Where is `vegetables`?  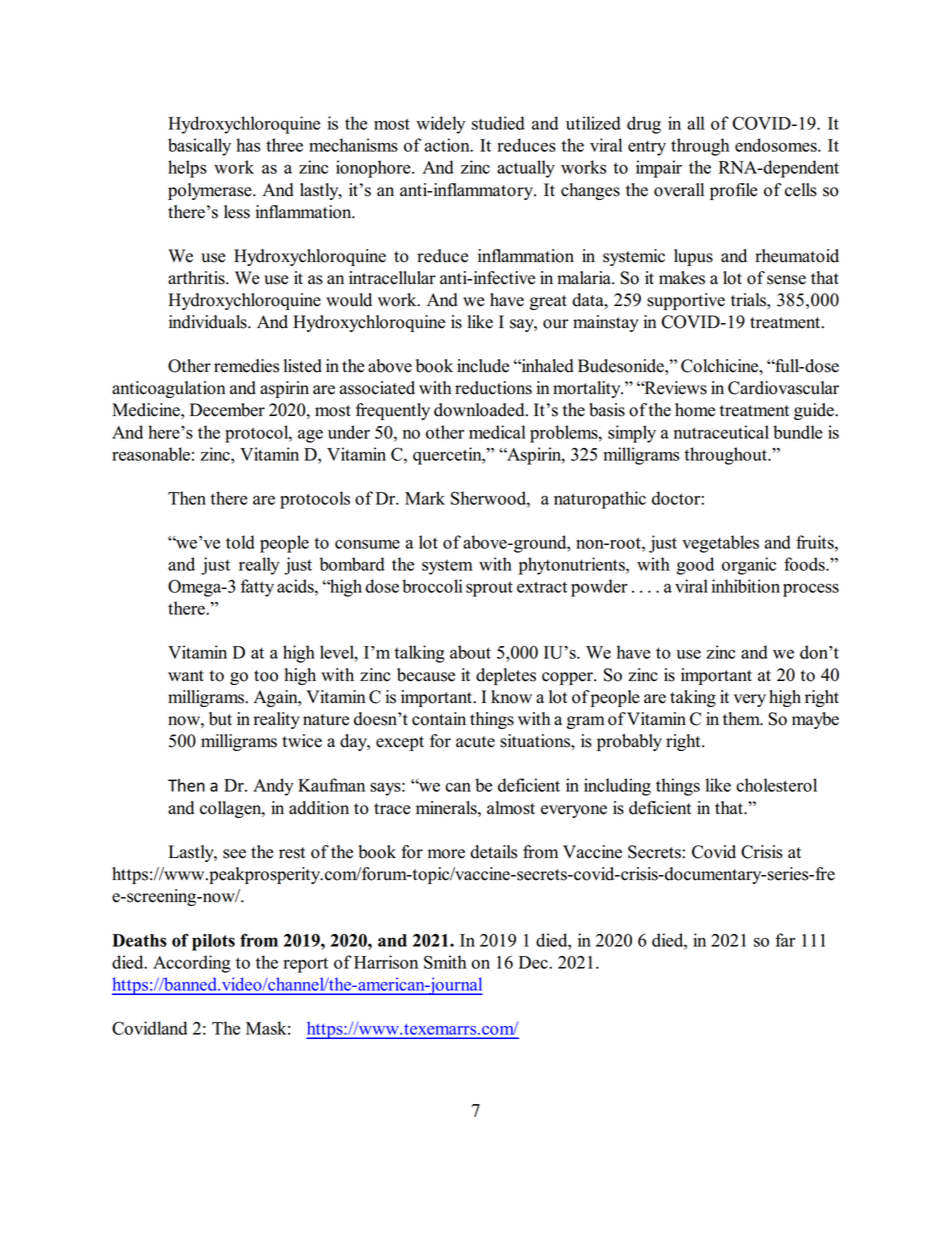 vegetables is located at coordinates (720, 544).
